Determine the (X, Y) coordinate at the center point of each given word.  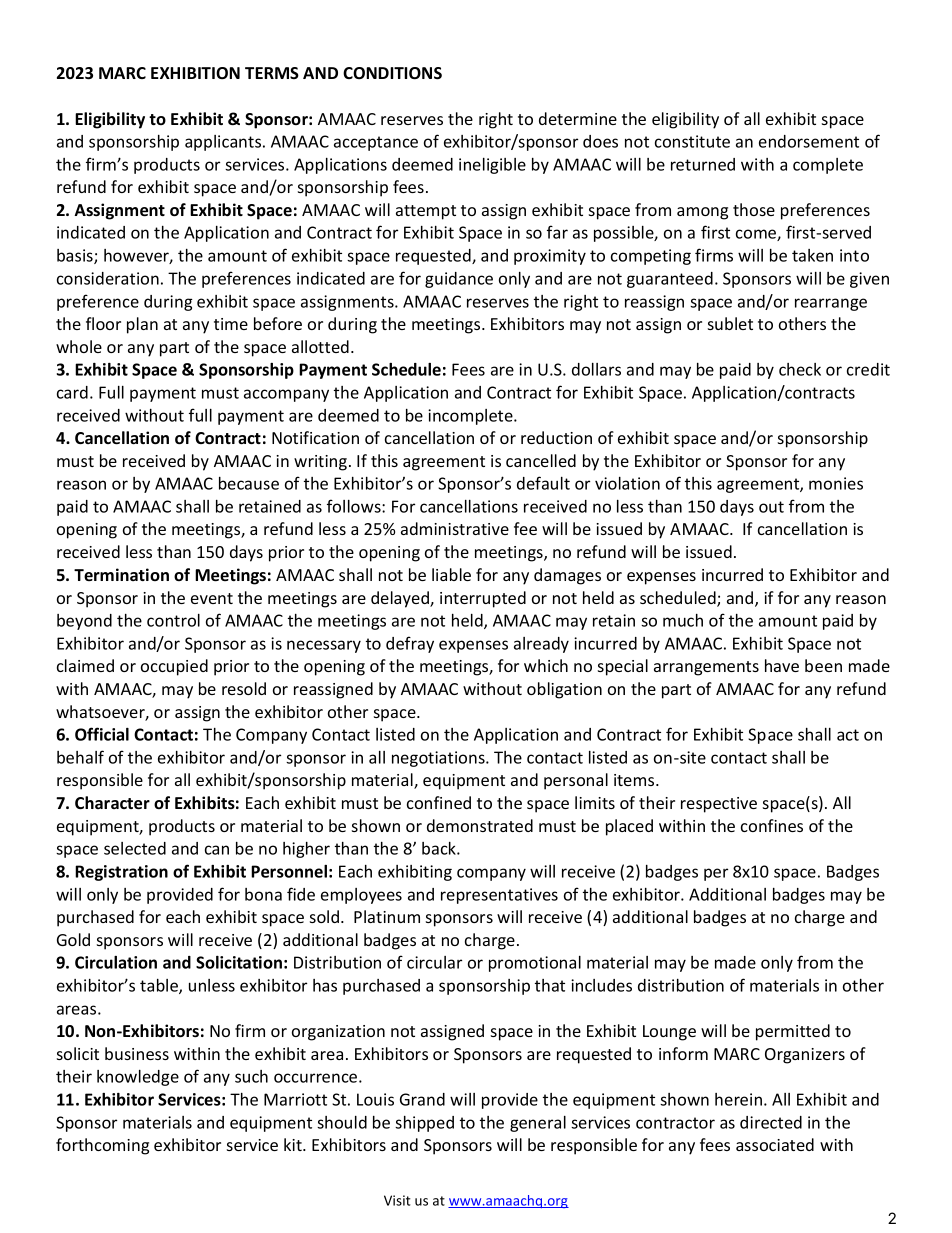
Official (102, 734)
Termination (121, 574)
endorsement (809, 141)
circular (434, 962)
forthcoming (102, 1146)
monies (836, 483)
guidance (459, 280)
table (160, 986)
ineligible (492, 166)
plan (142, 325)
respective (719, 805)
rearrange (831, 304)
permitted (793, 1032)
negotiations (439, 759)
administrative (455, 528)
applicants (224, 143)
